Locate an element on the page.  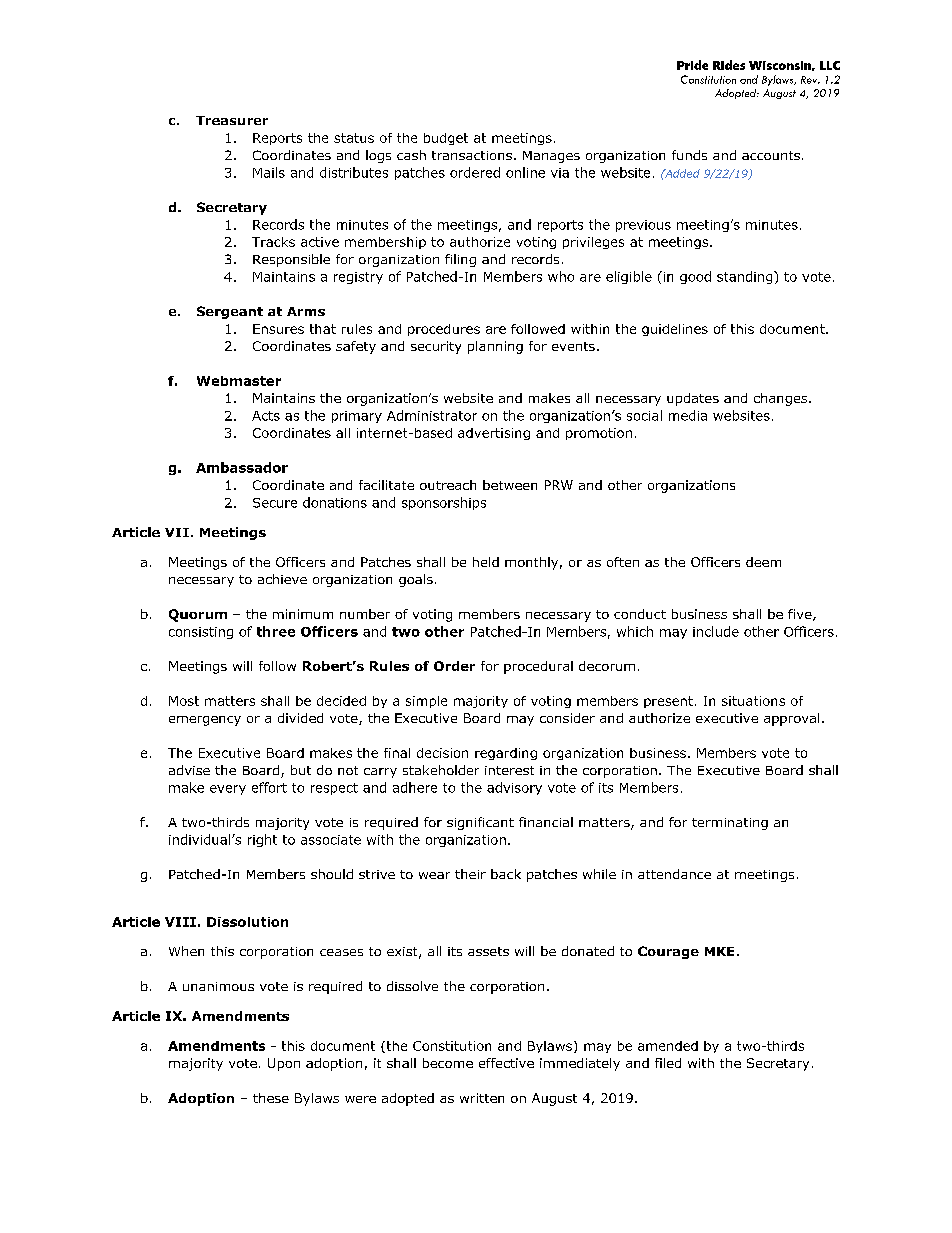
Upon is located at coordinates (284, 1064).
